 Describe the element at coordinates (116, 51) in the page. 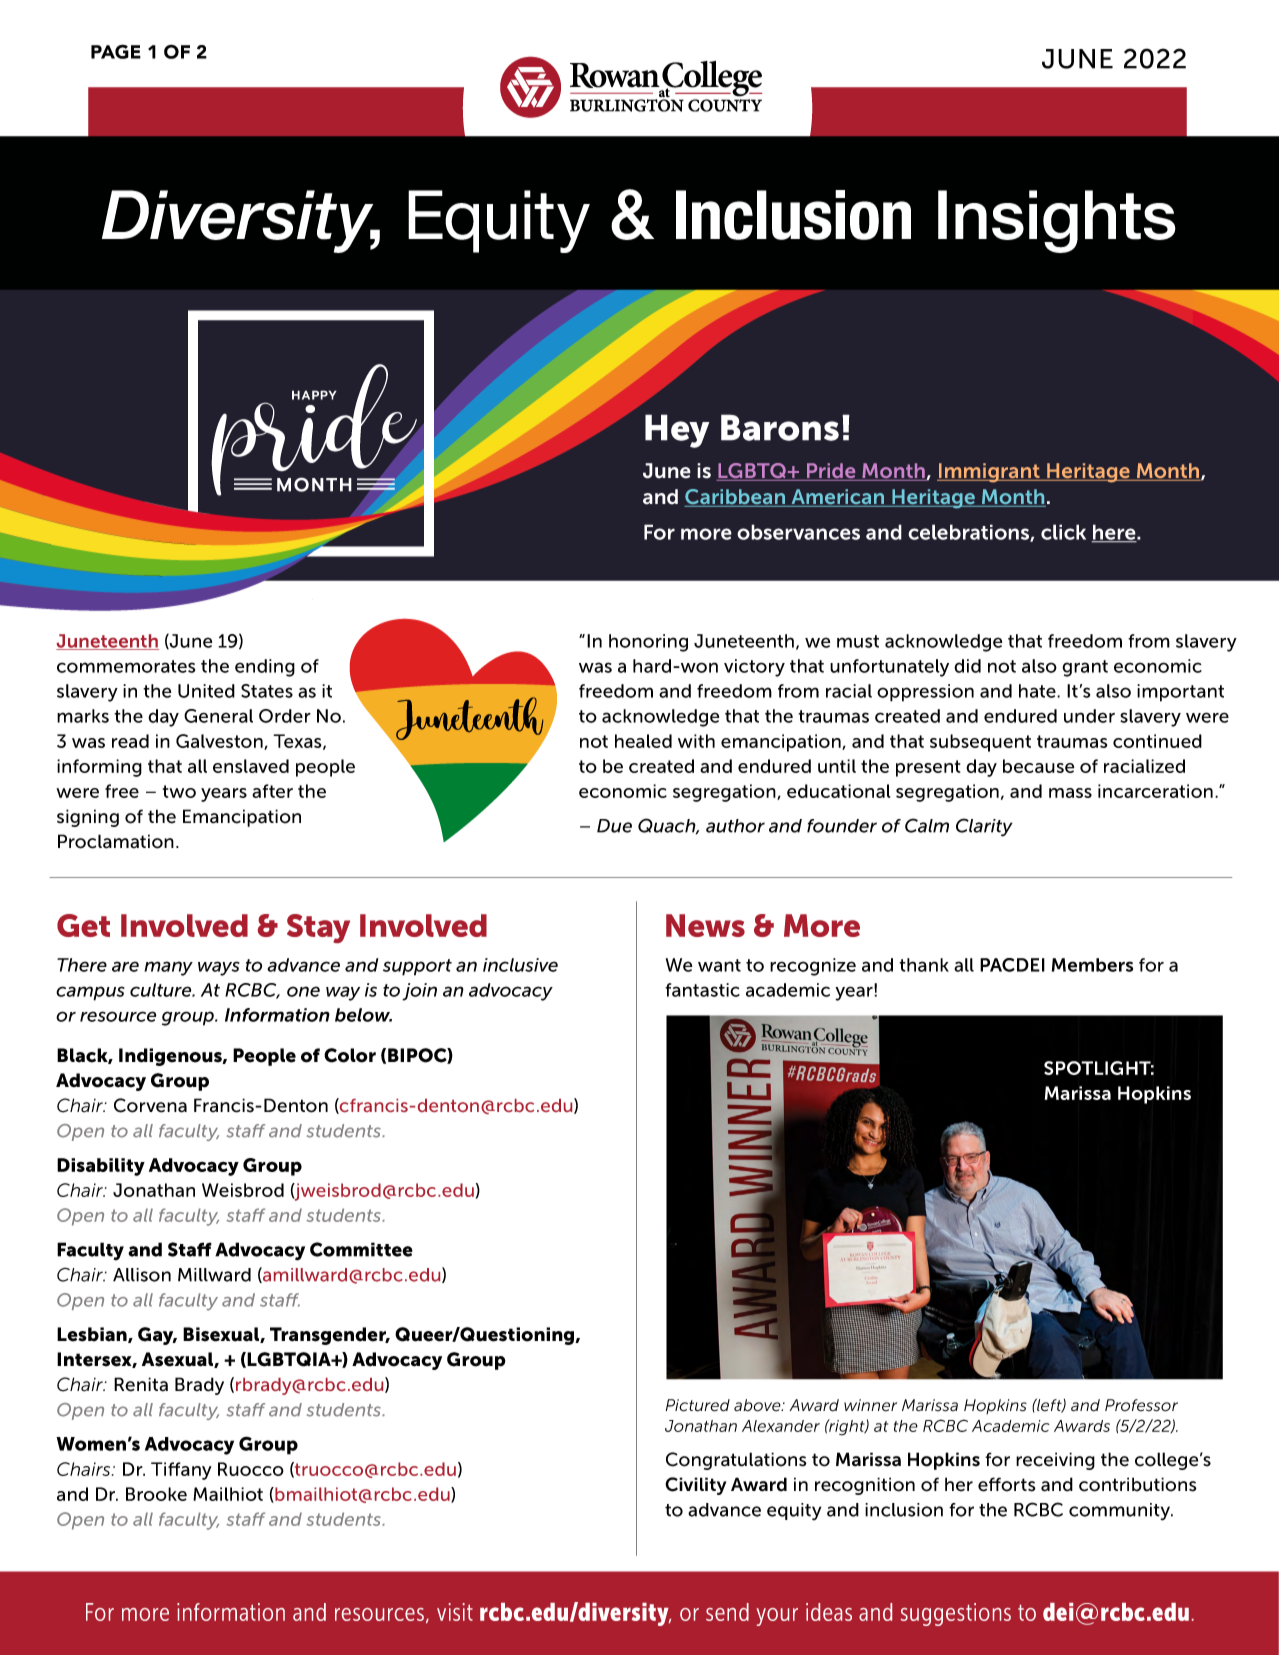

I see `PAGE` at that location.
